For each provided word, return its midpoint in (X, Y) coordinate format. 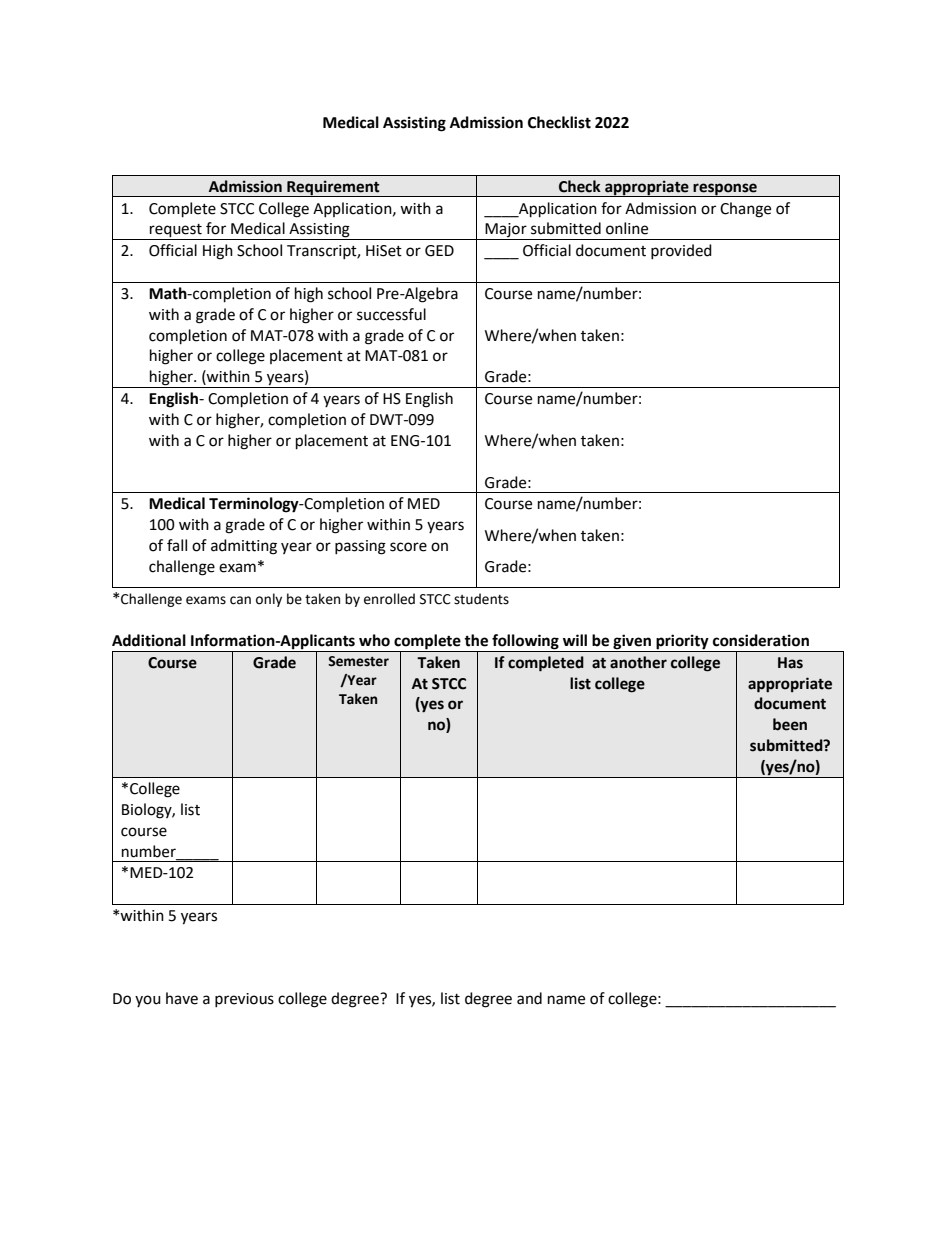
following (525, 643)
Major (506, 231)
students (481, 599)
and (529, 998)
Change (745, 210)
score (408, 547)
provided (681, 251)
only (269, 600)
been (790, 724)
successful (391, 314)
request (176, 232)
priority (682, 643)
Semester (358, 661)
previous (244, 1000)
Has (790, 663)
